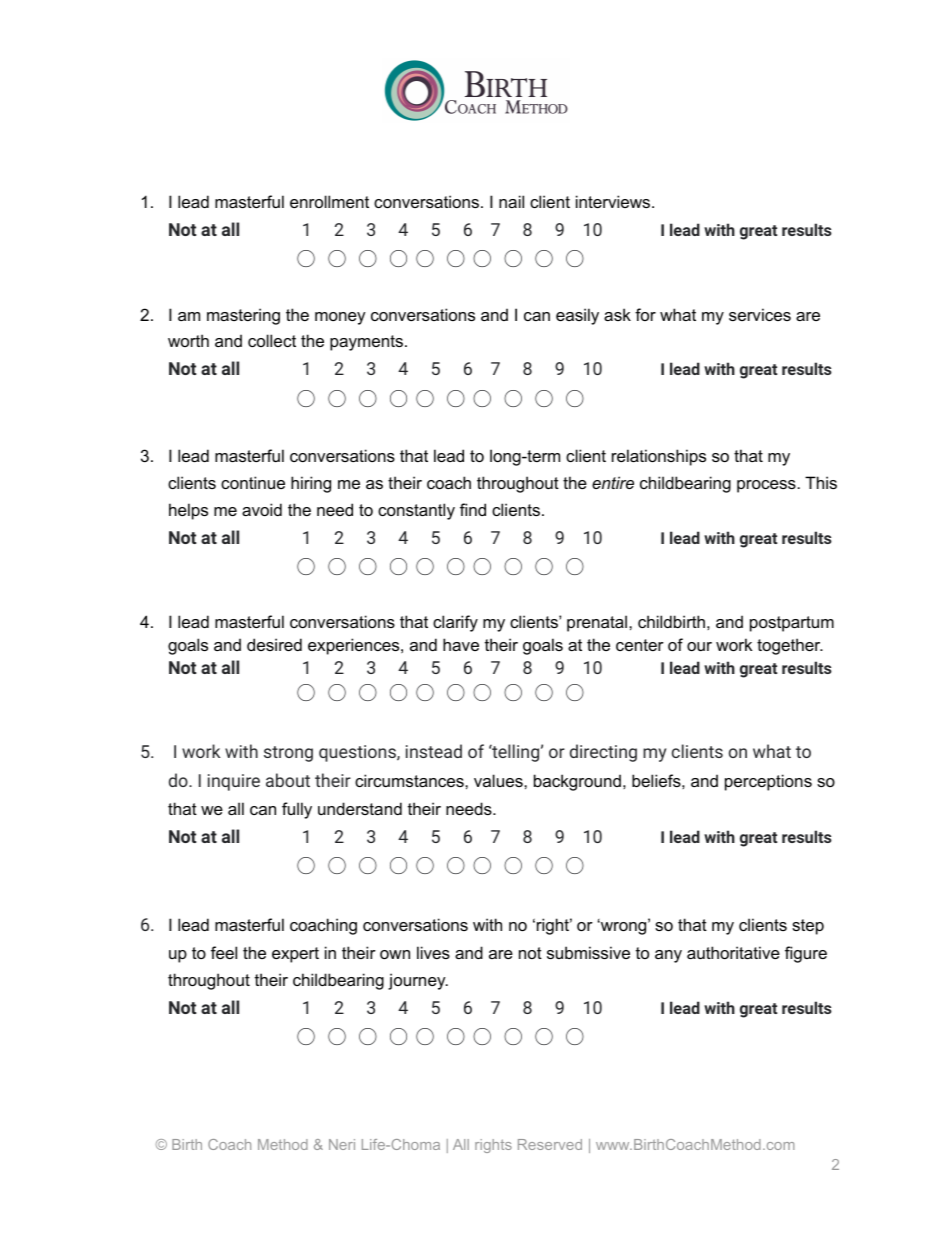  Describe the element at coordinates (461, 644) in the screenshot. I see `have` at that location.
